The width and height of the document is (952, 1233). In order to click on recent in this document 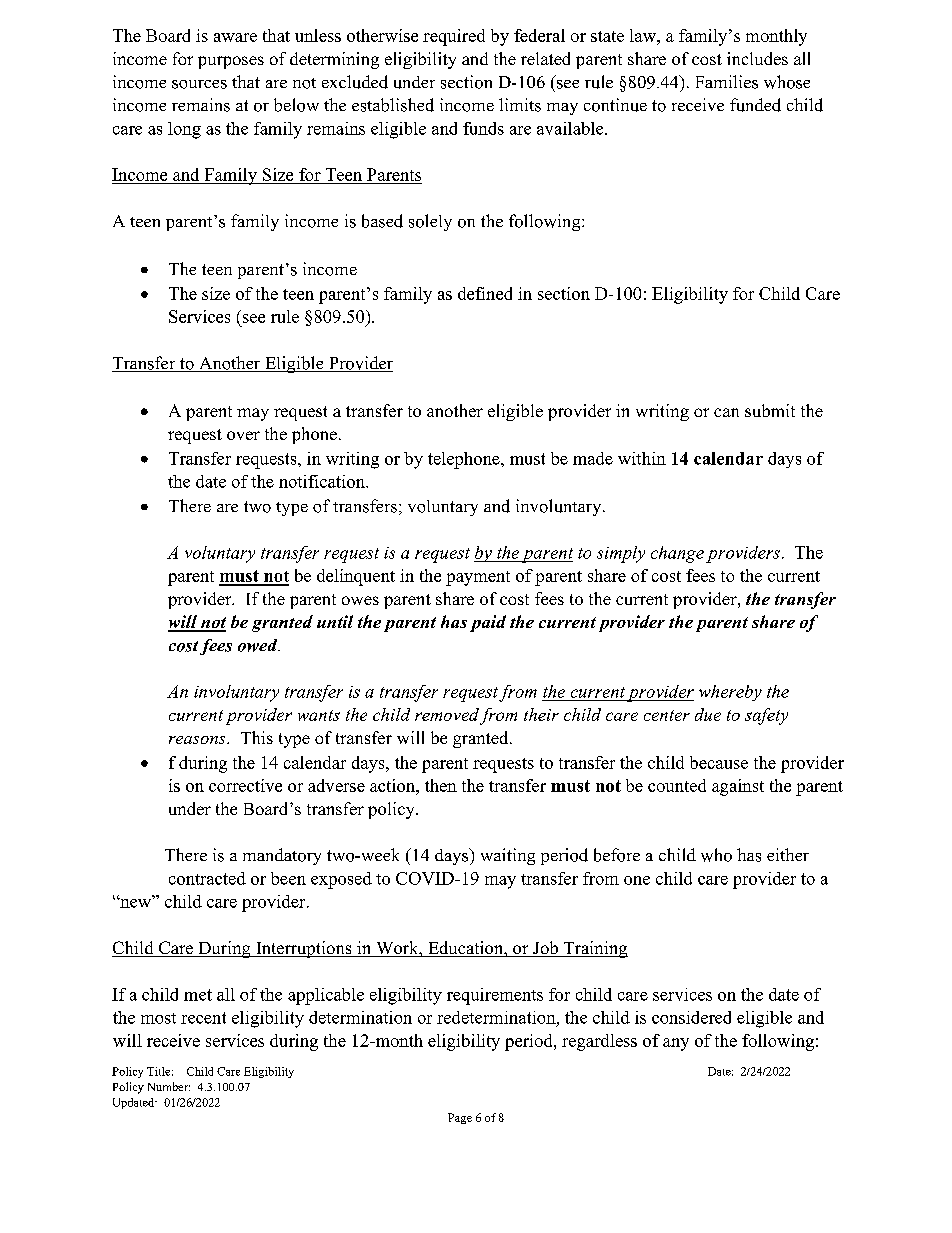, I will do `click(203, 1018)`.
